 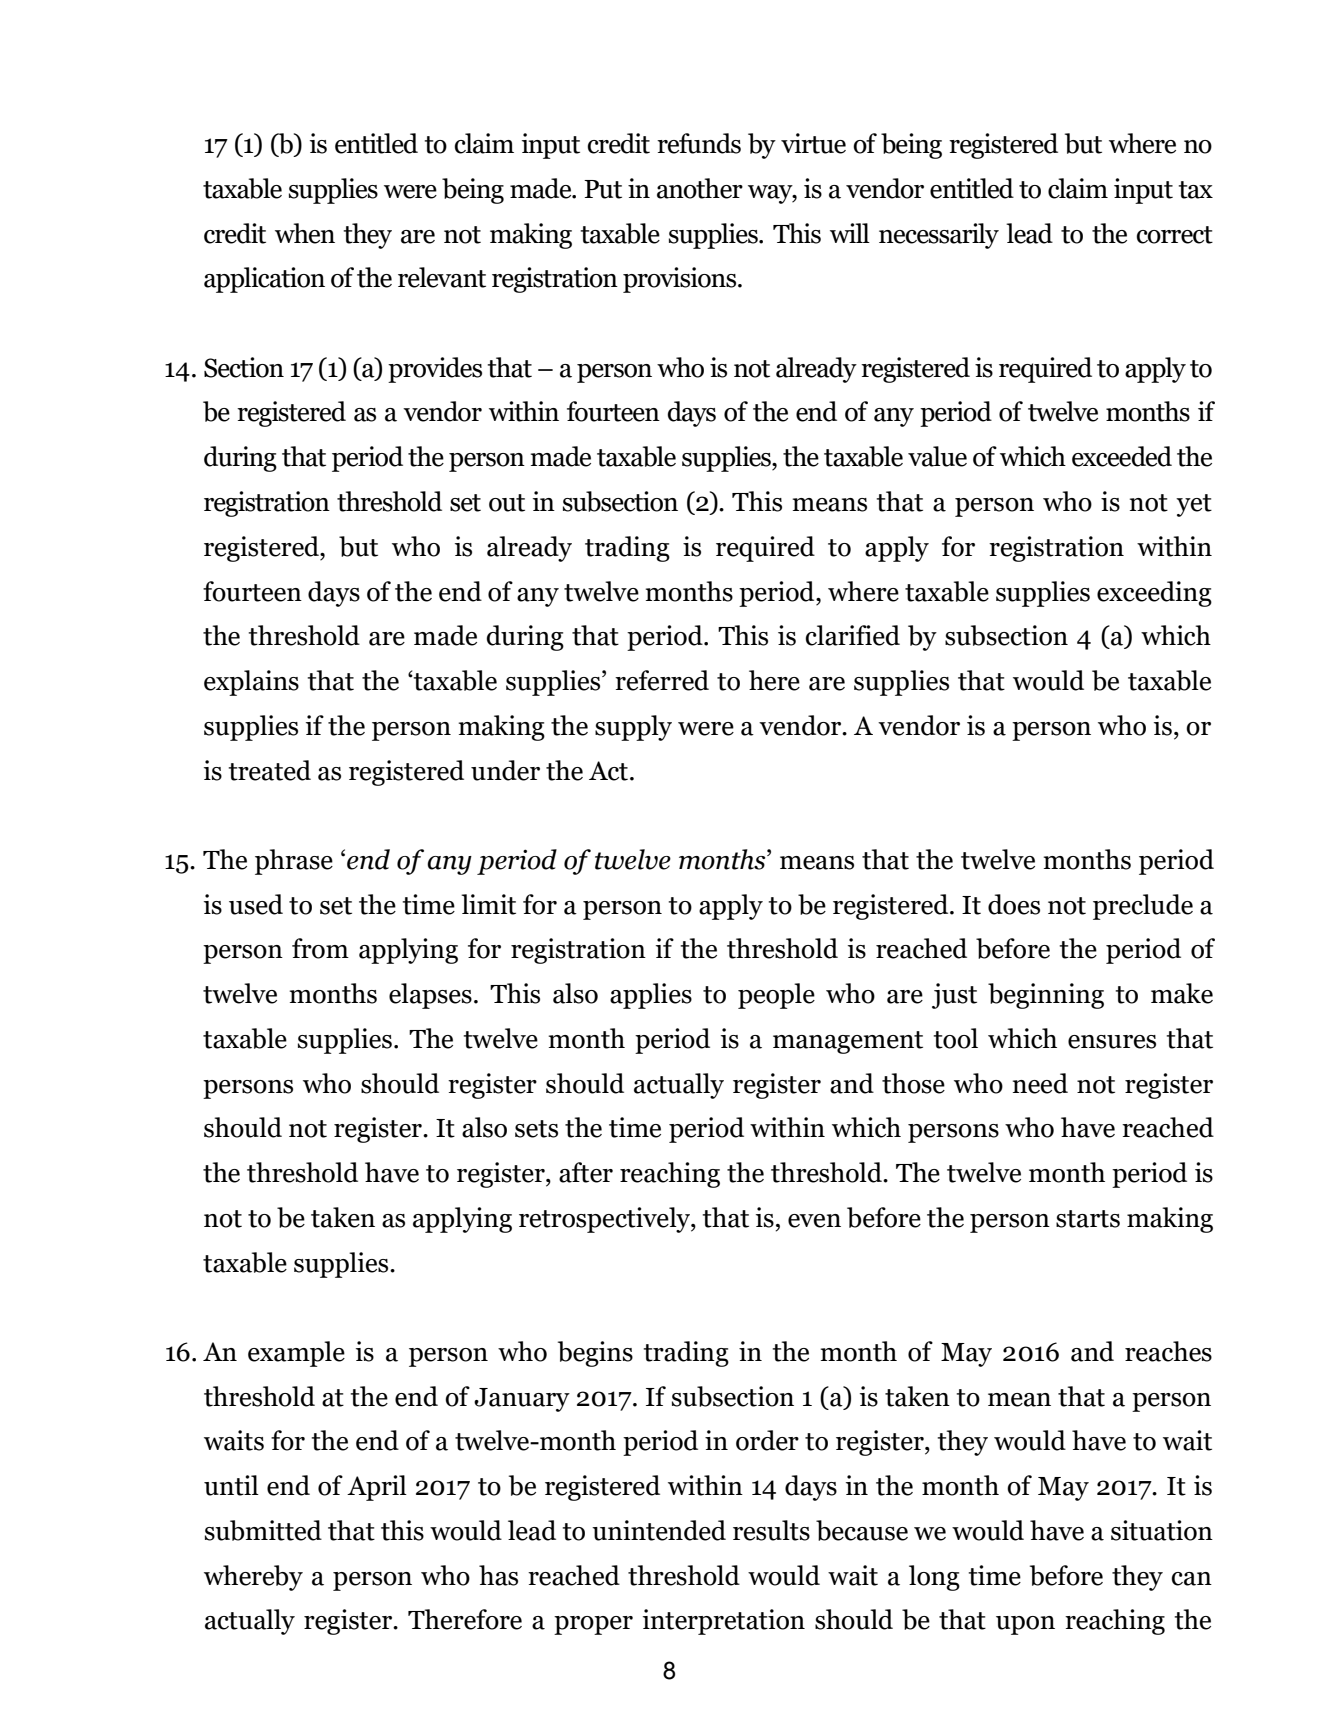 I want to click on need, so click(x=1040, y=1083).
